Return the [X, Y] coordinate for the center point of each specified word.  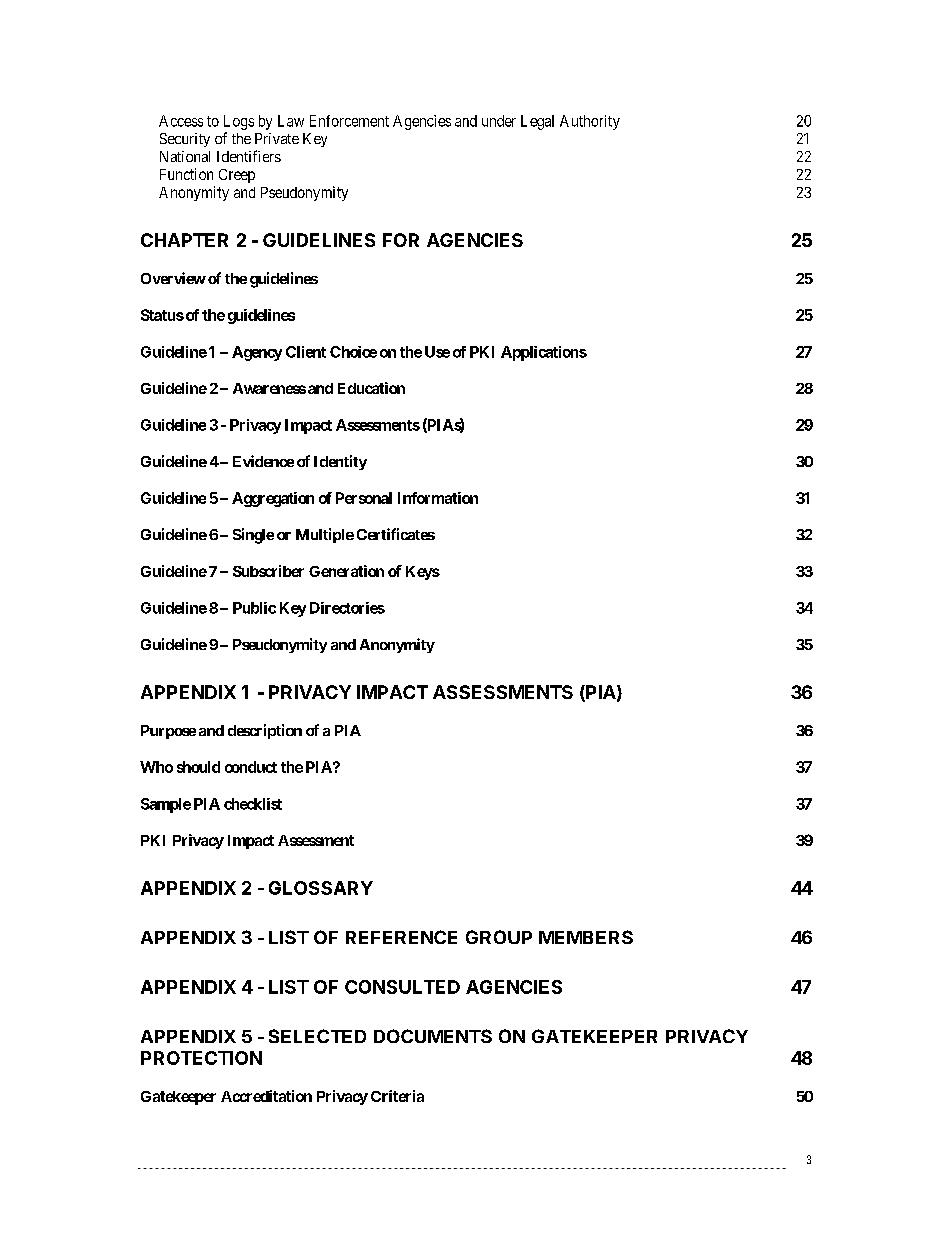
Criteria [397, 1096]
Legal [537, 122]
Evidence [263, 461]
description [265, 731]
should [198, 767]
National [185, 156]
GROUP [499, 937]
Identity [340, 462]
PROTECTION [201, 1058]
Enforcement [349, 121]
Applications [544, 353]
